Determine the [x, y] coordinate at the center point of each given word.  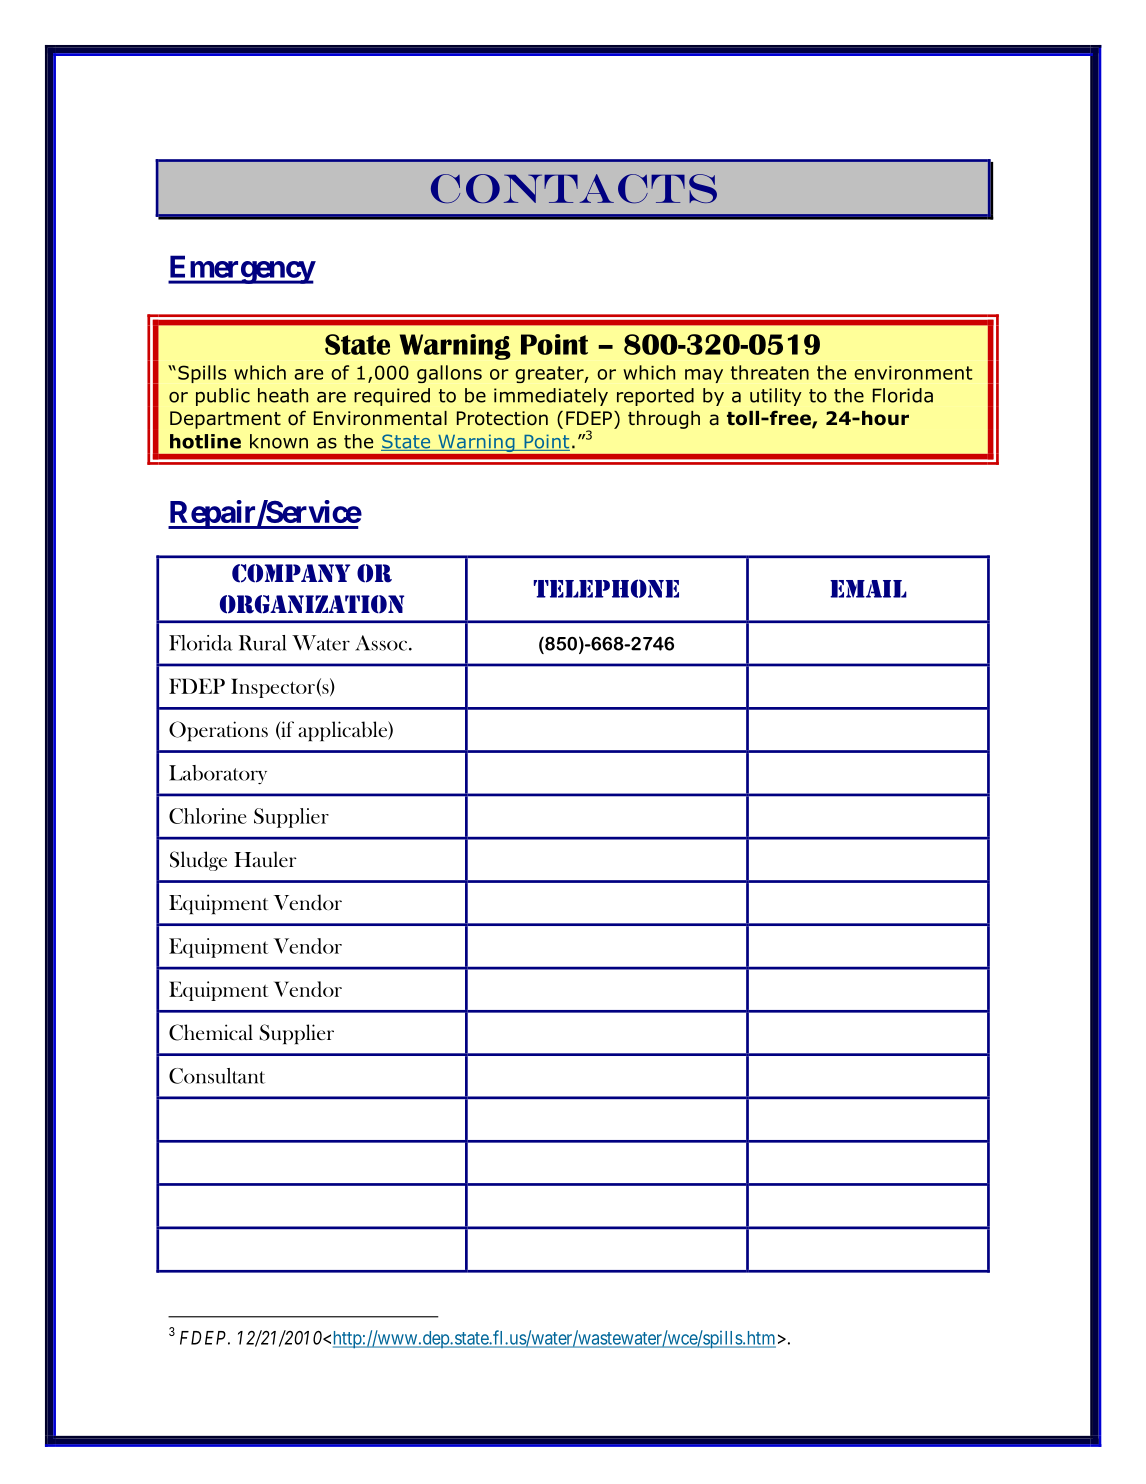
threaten [770, 372]
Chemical [211, 1032]
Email [868, 589]
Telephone [606, 588]
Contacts [574, 188]
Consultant [217, 1076]
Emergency [241, 269]
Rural [262, 643]
